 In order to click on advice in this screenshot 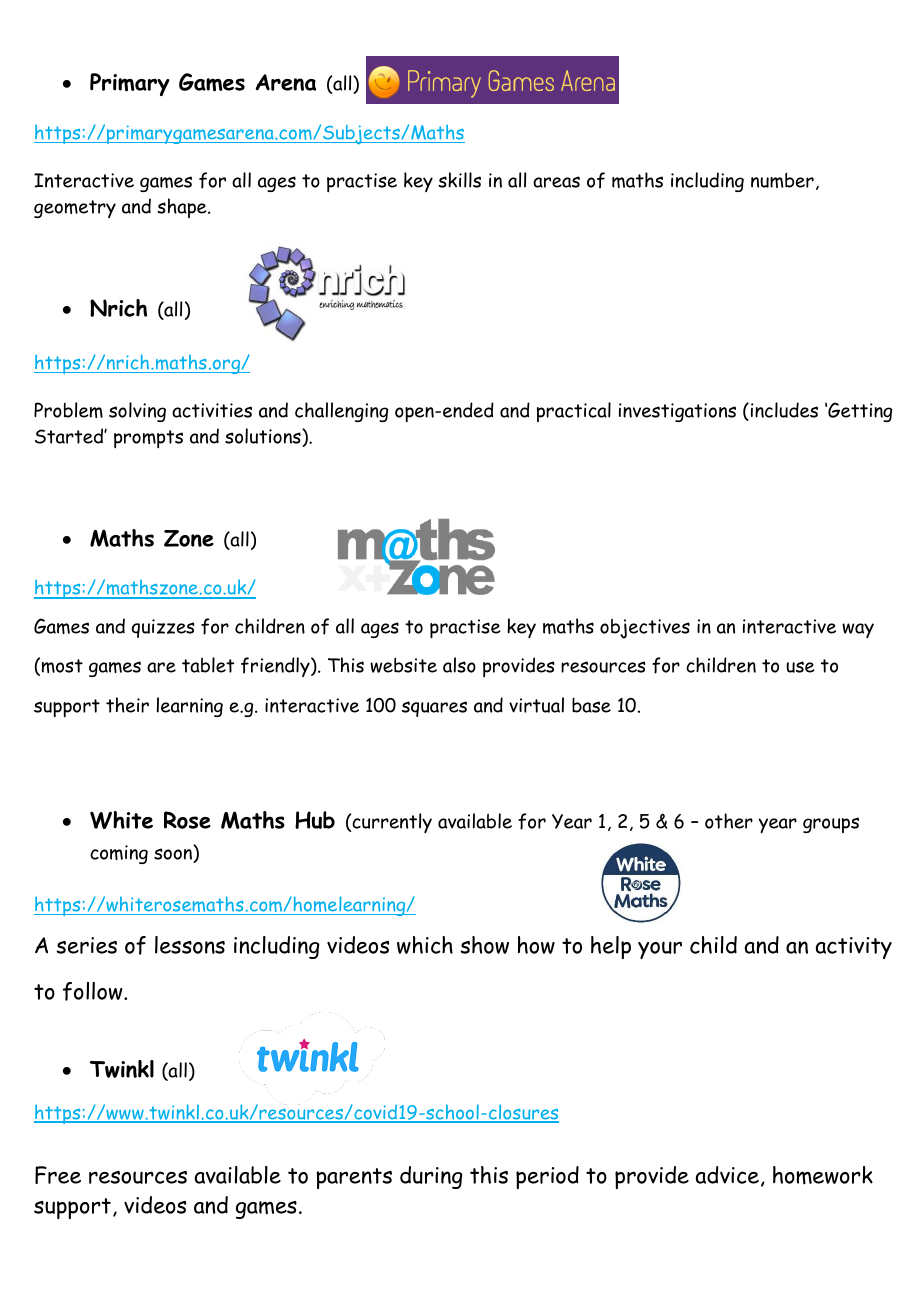, I will do `click(727, 1175)`.
